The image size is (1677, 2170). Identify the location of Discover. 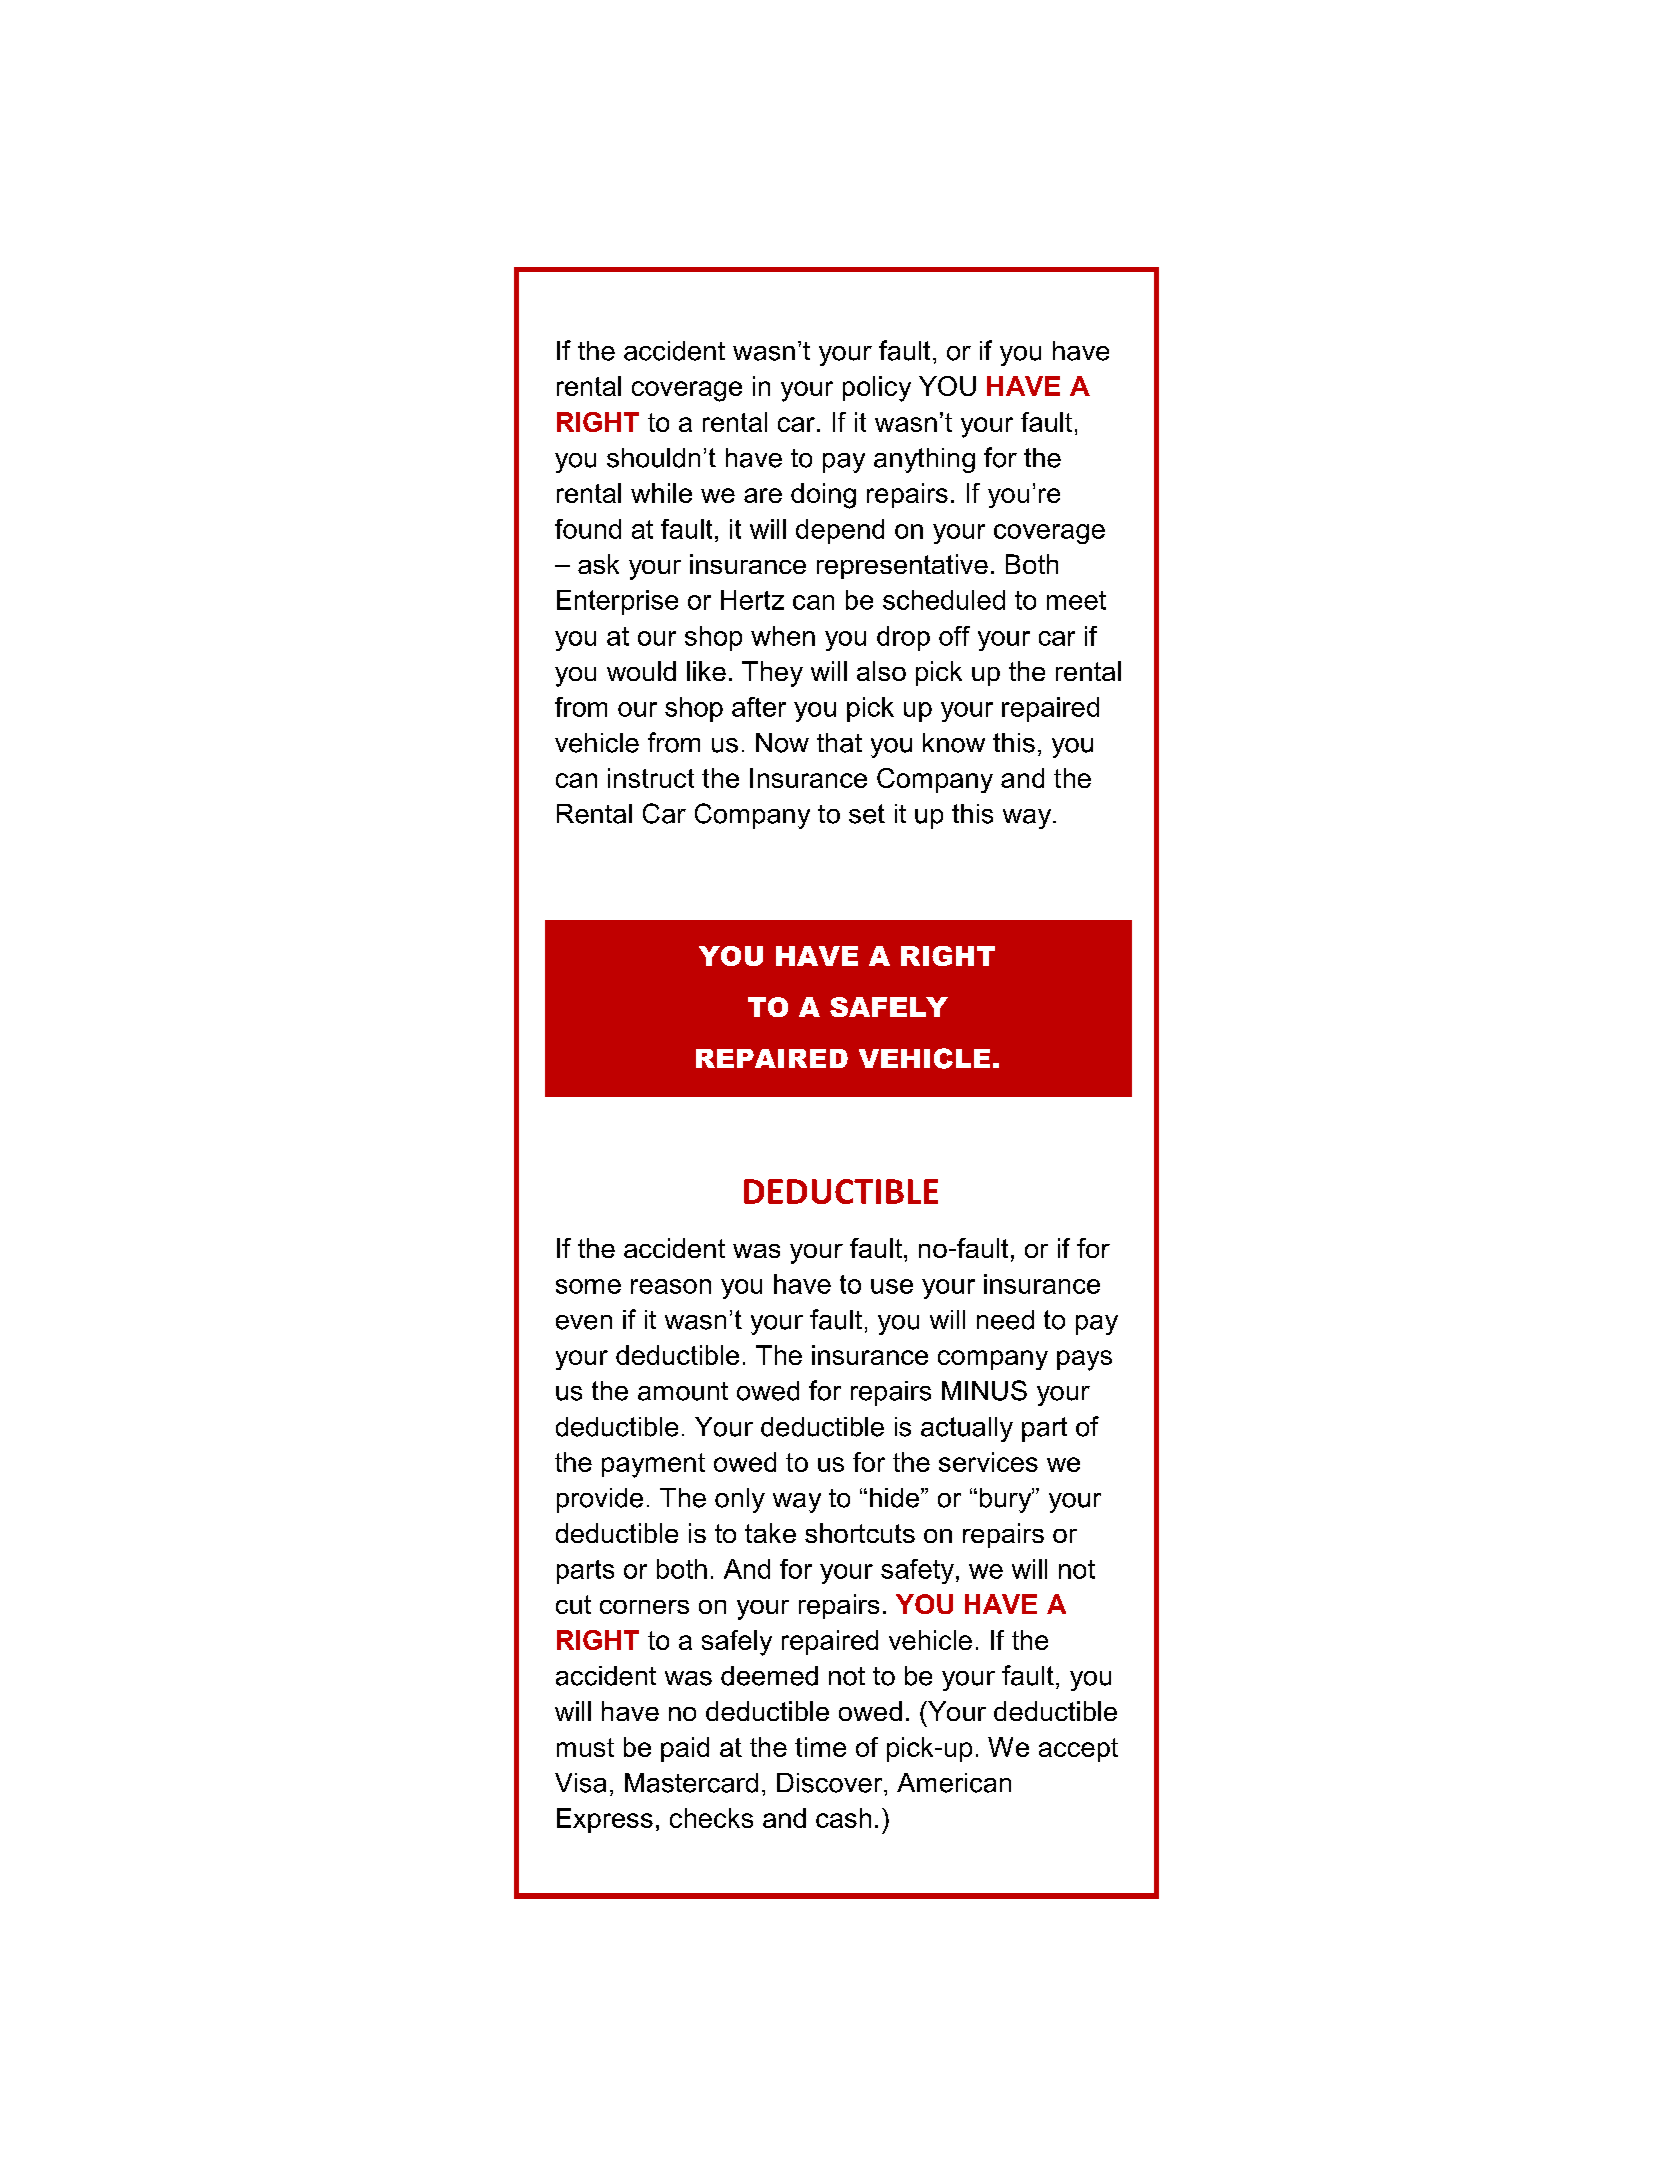
(831, 1783).
